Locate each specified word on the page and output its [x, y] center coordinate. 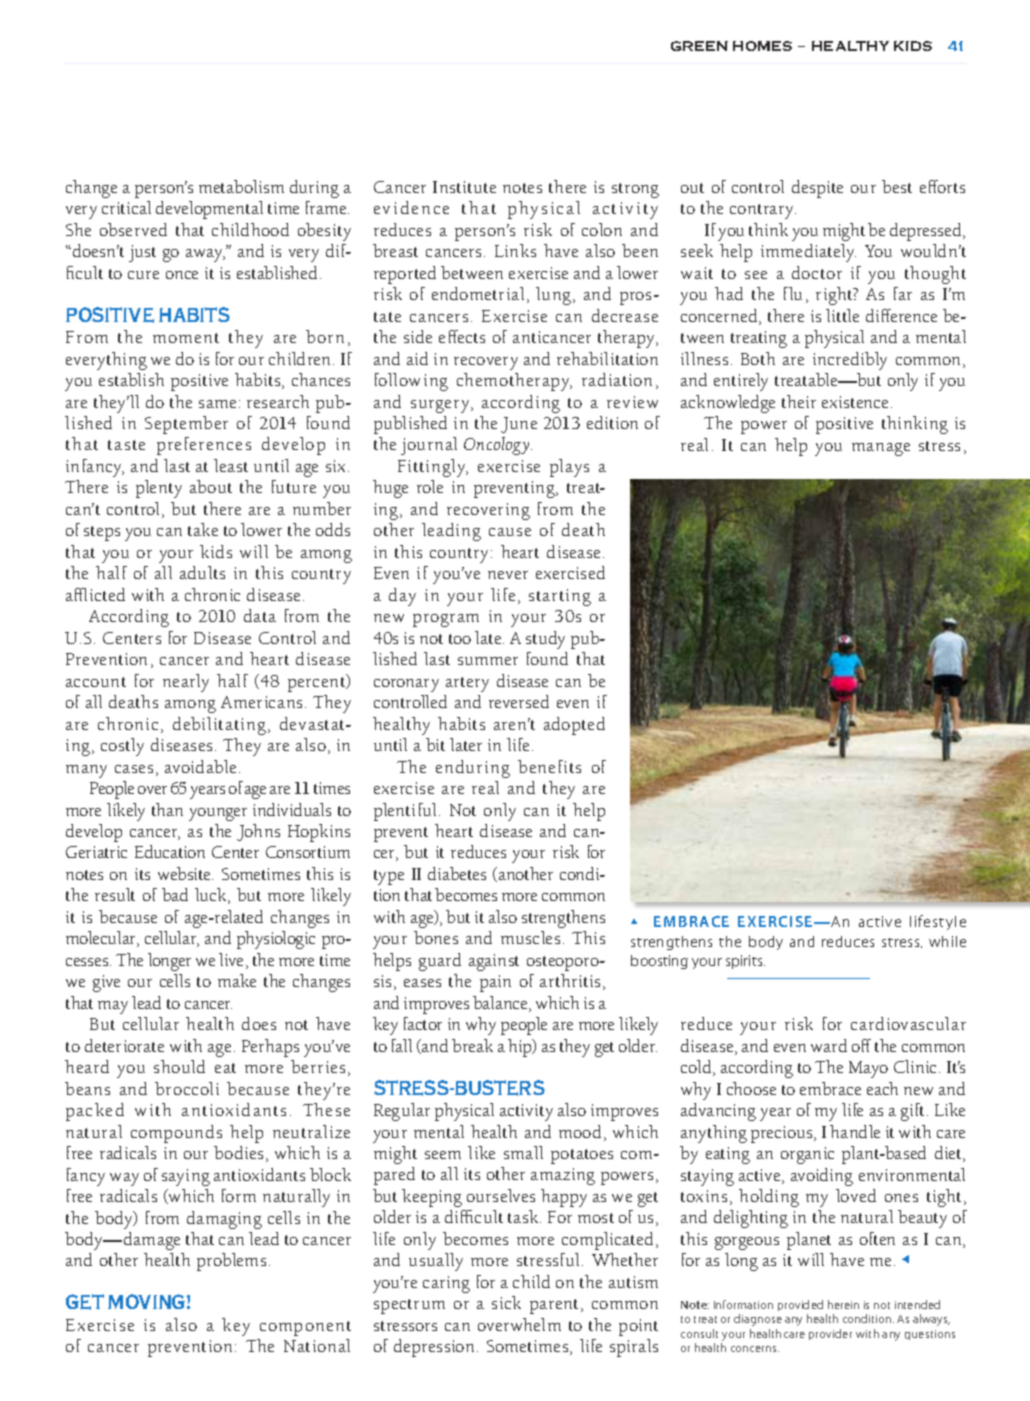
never [508, 575]
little [842, 315]
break [472, 1045]
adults [202, 572]
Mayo [868, 1069]
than [167, 809]
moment [186, 338]
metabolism [241, 186]
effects [462, 336]
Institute [464, 187]
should [179, 1066]
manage [881, 449]
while [947, 941]
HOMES [762, 46]
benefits [549, 766]
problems [231, 1262]
